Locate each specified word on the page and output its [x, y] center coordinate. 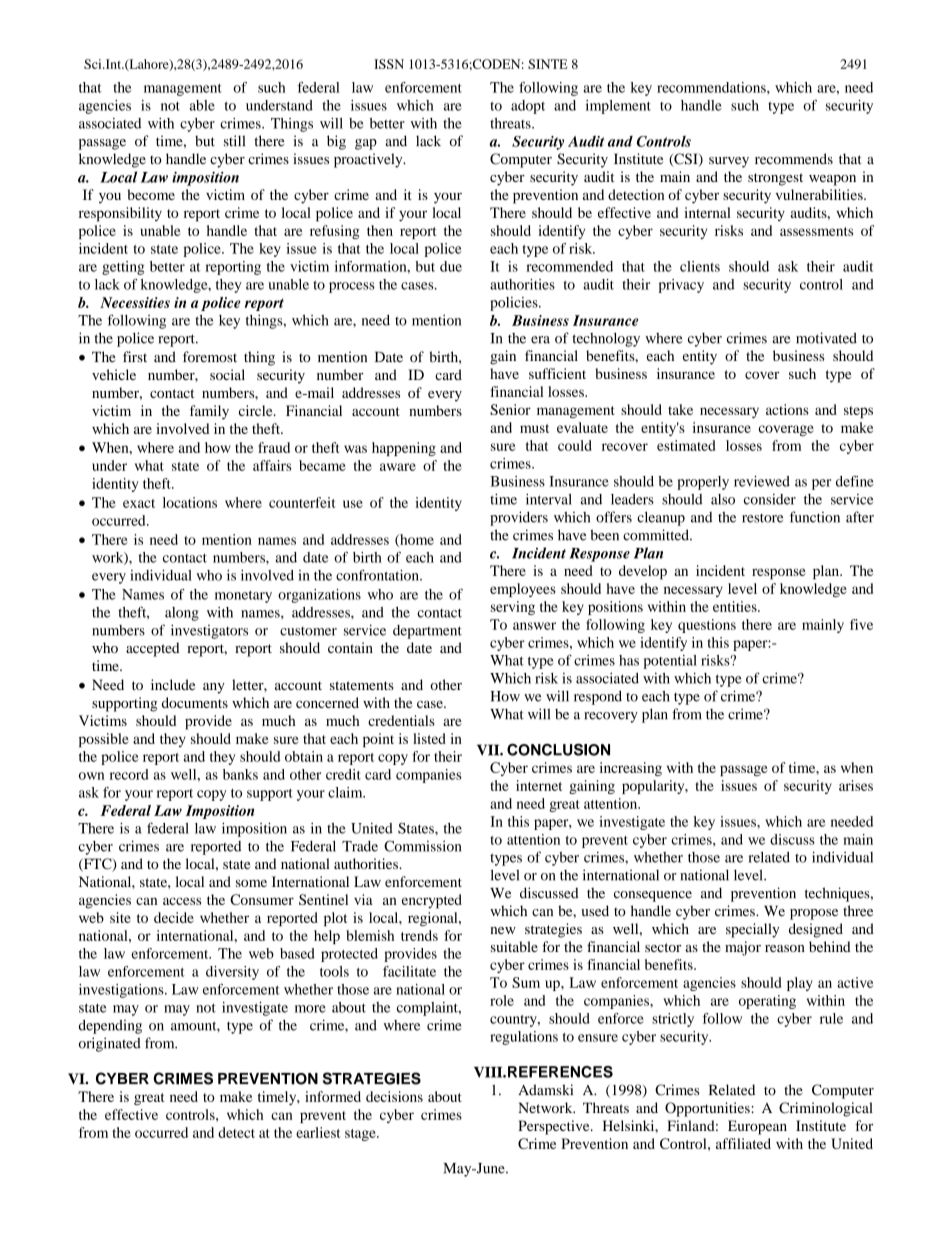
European [757, 1127]
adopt [528, 107]
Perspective [555, 1127]
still [234, 141]
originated [110, 1044]
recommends [794, 159]
